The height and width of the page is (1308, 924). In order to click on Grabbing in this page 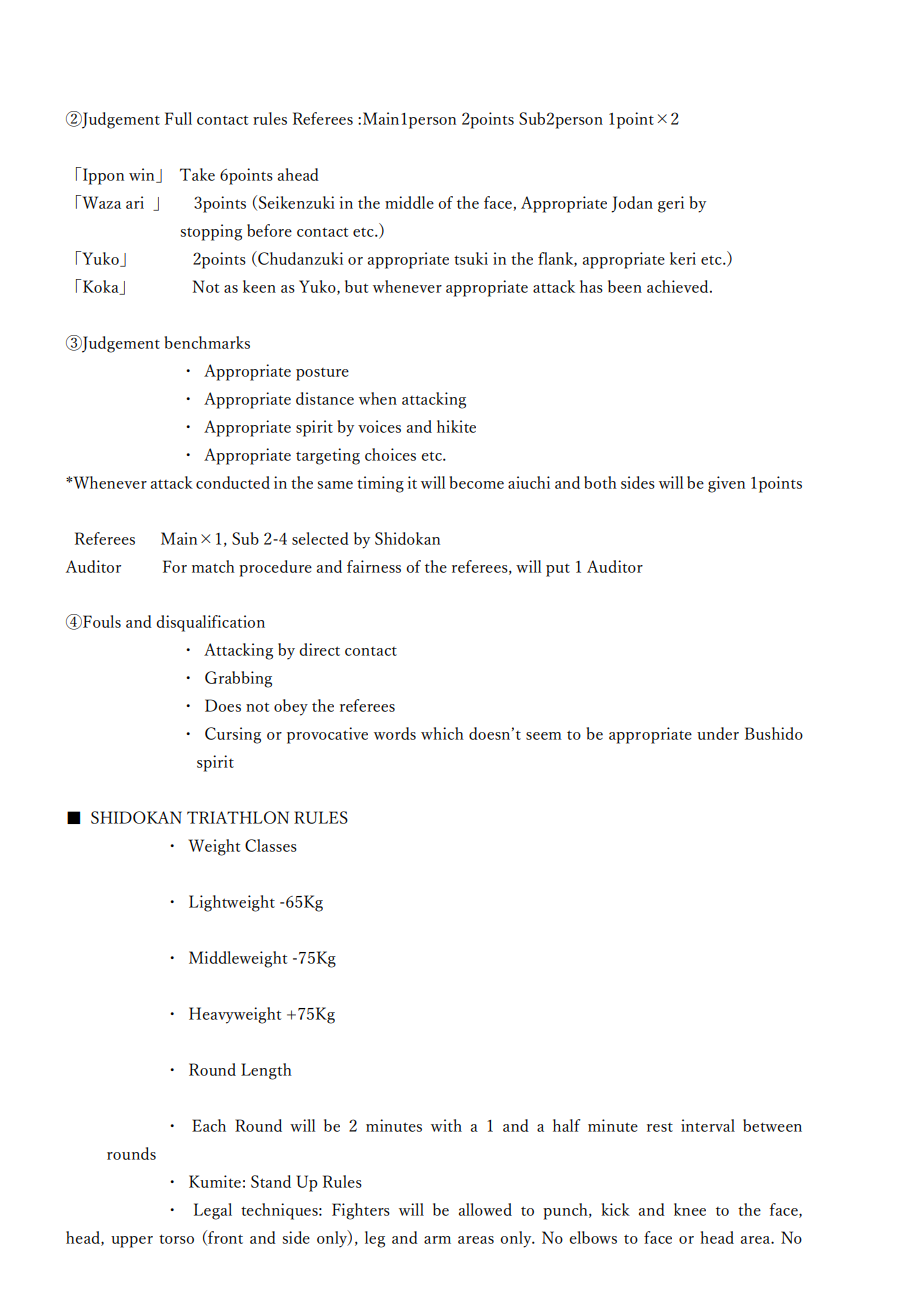, I will do `click(238, 679)`.
